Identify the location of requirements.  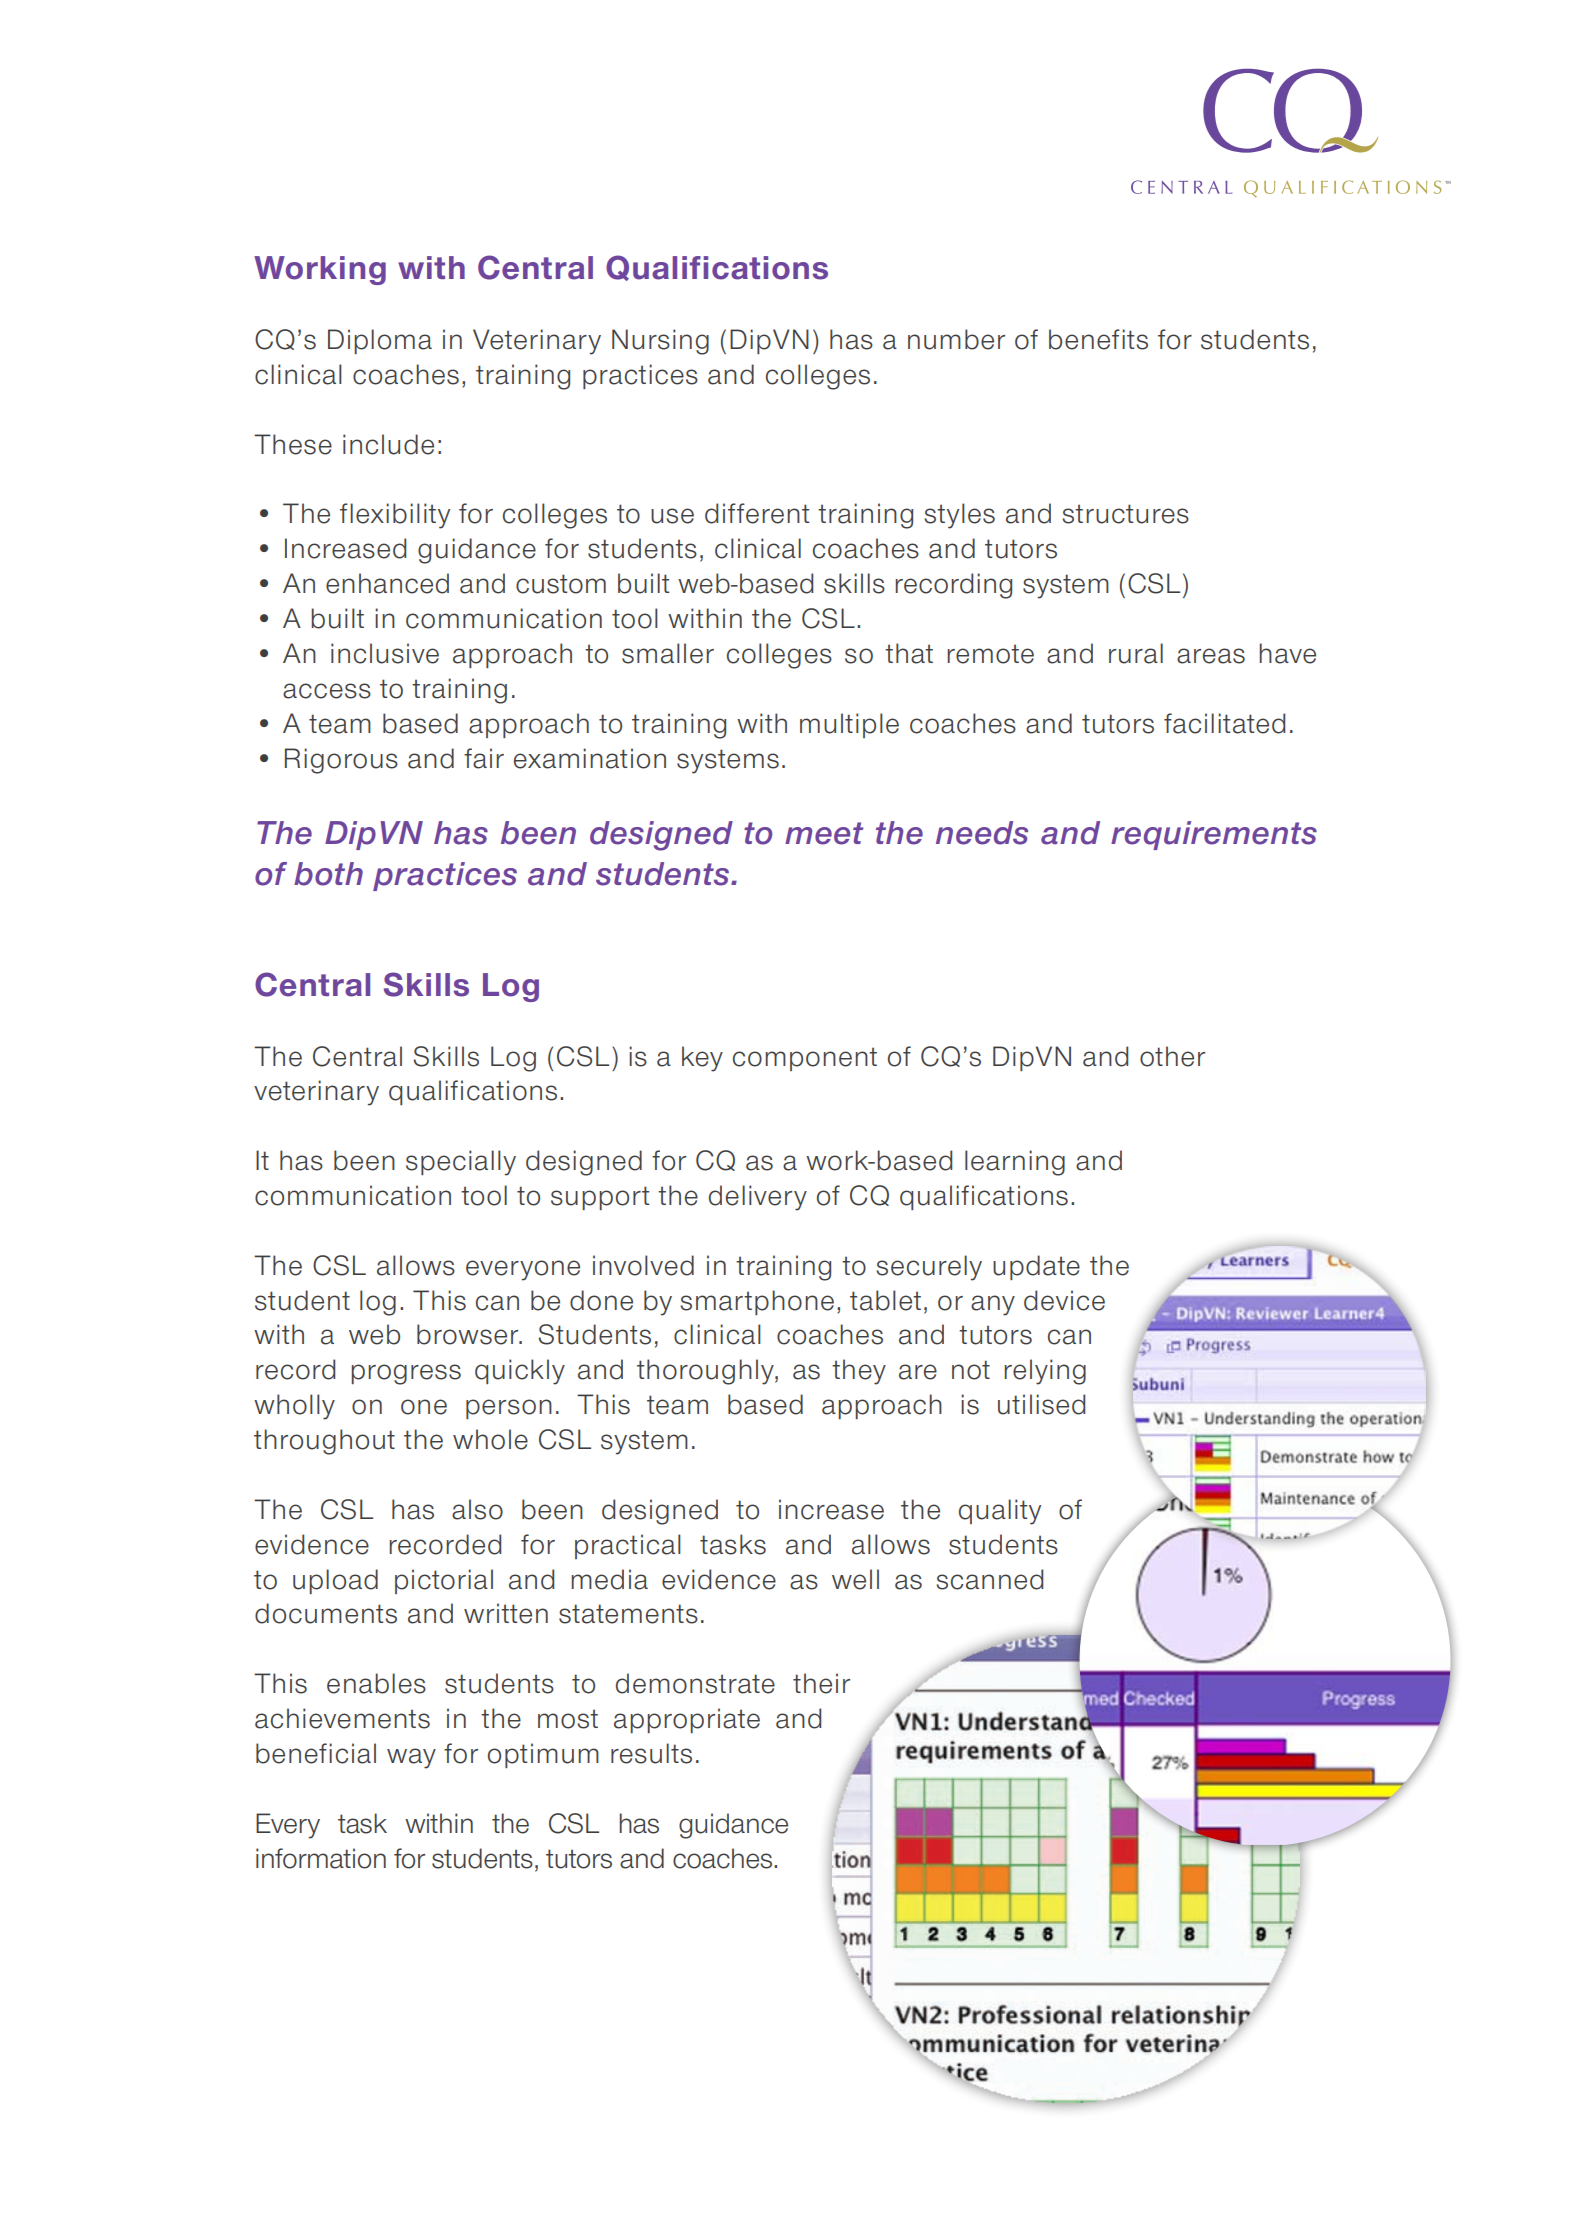
(1214, 835).
